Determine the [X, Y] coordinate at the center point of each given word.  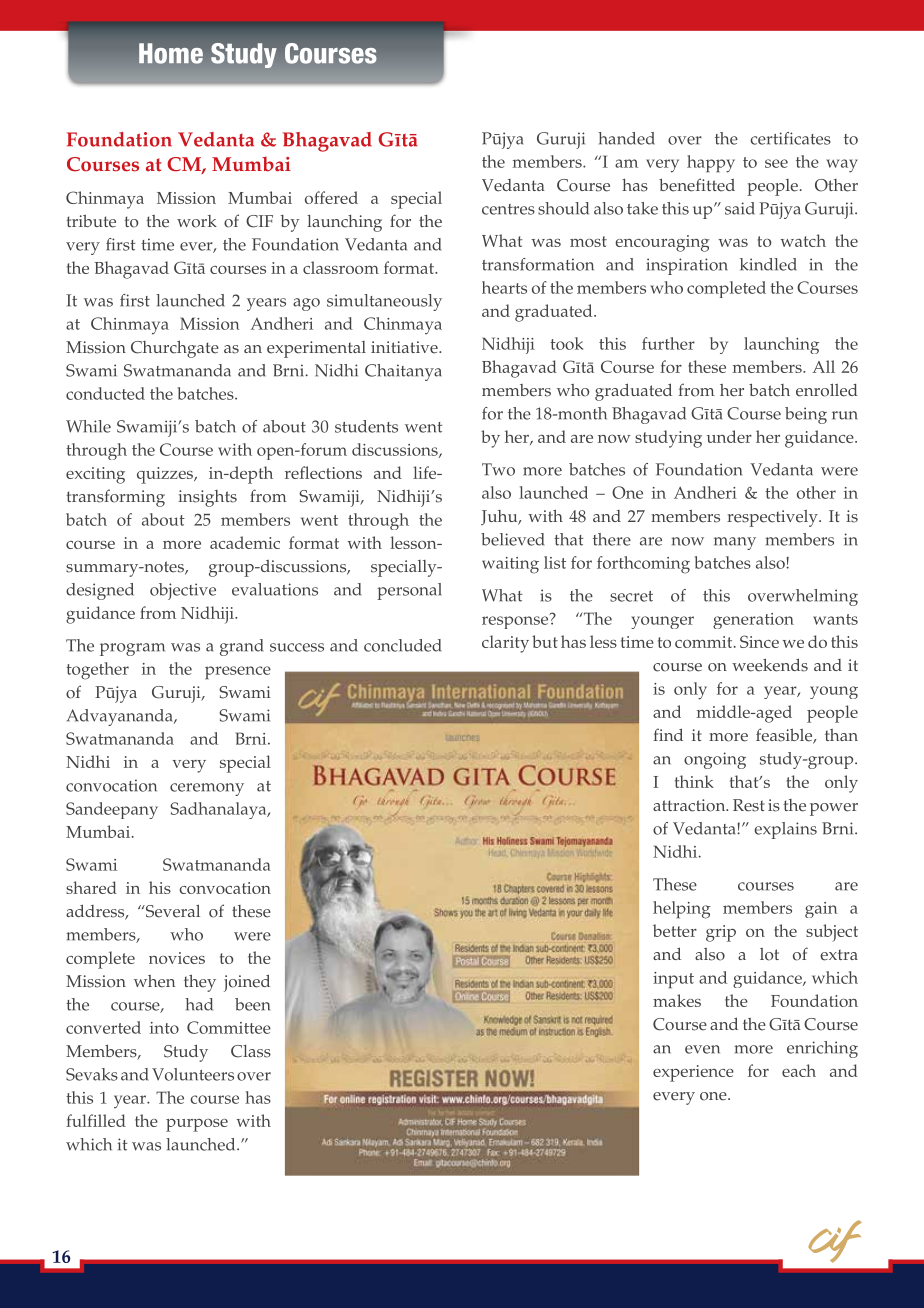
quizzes [166, 475]
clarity [505, 644]
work [197, 221]
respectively [773, 518]
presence [238, 673]
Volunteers [193, 1074]
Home [171, 53]
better [675, 930]
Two [498, 469]
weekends [770, 665]
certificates [790, 138]
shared [91, 887]
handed [626, 138]
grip [721, 933]
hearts [504, 287]
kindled [768, 264]
